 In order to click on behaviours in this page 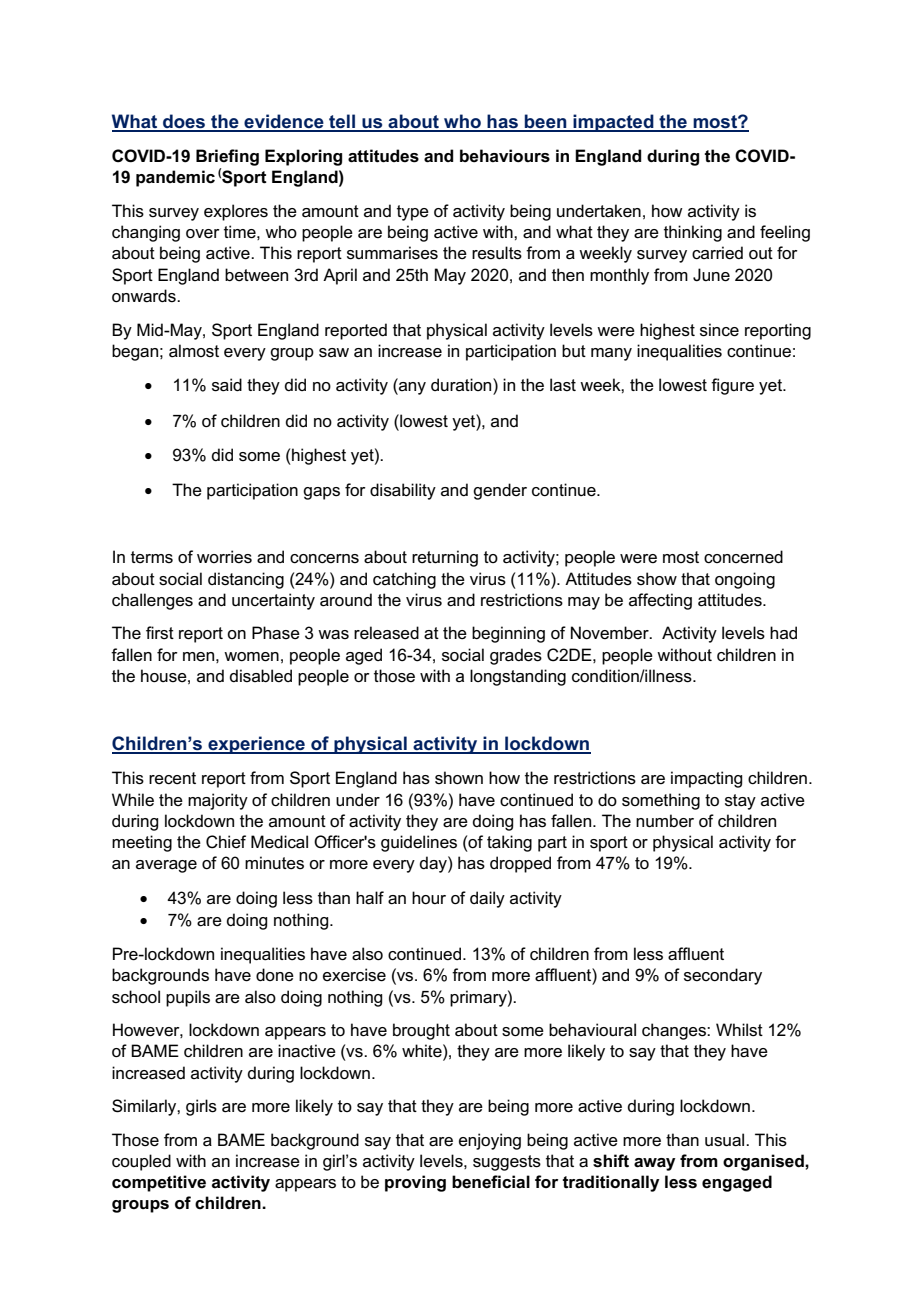, I will do `click(505, 156)`.
